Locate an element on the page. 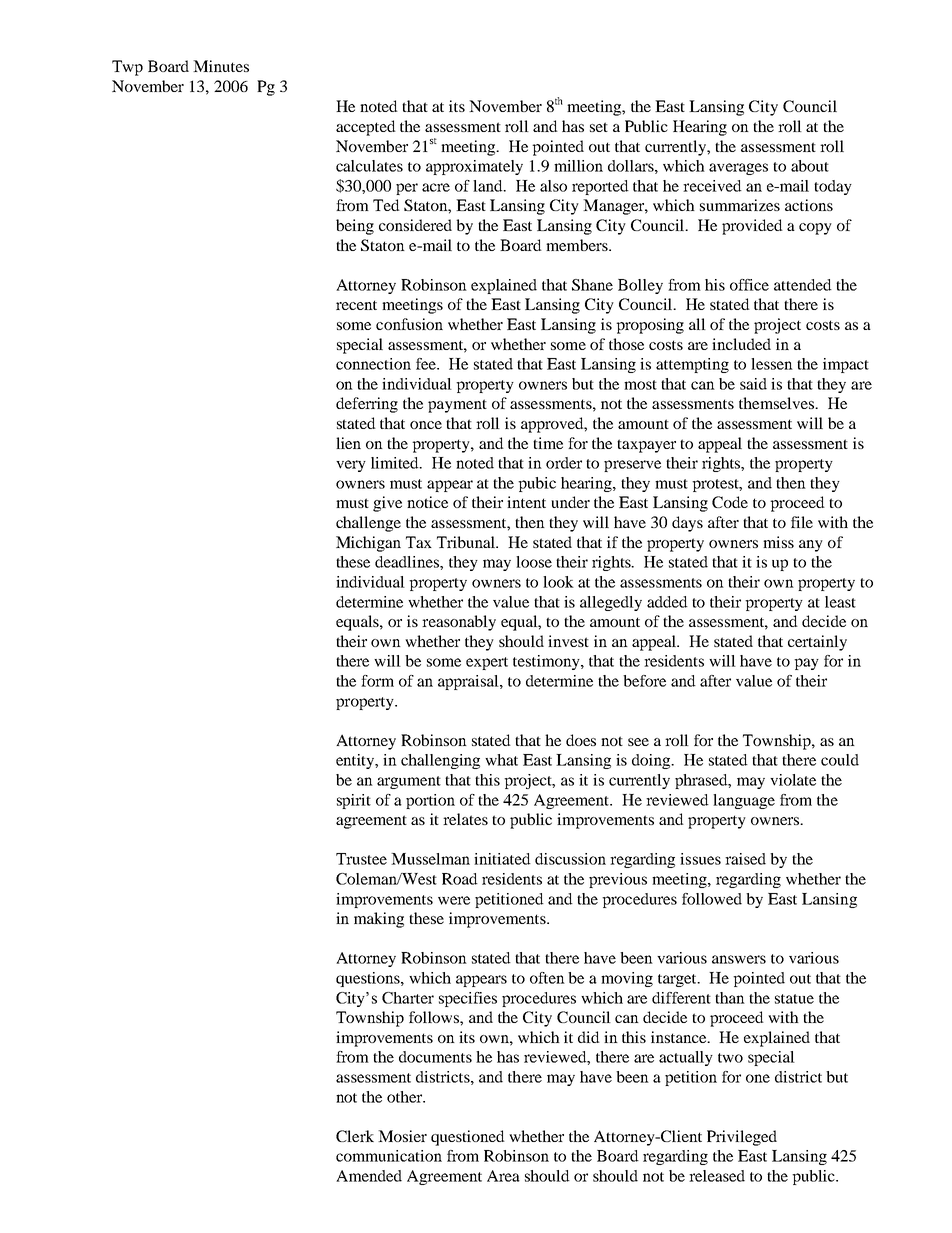  questioned is located at coordinates (468, 1138).
